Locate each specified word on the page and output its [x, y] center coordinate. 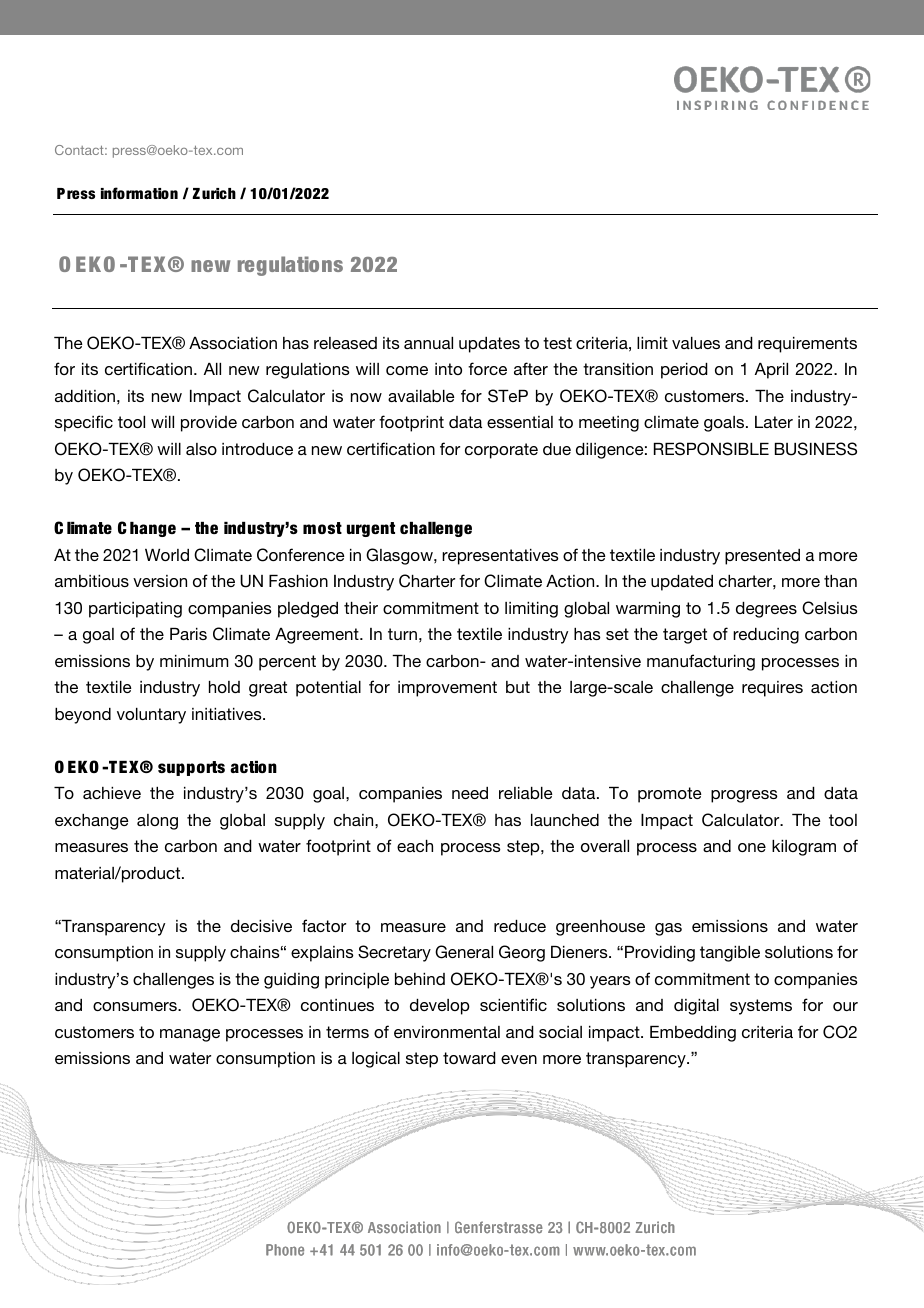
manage [190, 1035]
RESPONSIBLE [711, 449]
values [696, 343]
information [139, 193]
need [470, 793]
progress [744, 796]
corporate [501, 451]
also [201, 449]
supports [191, 768]
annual [428, 343]
